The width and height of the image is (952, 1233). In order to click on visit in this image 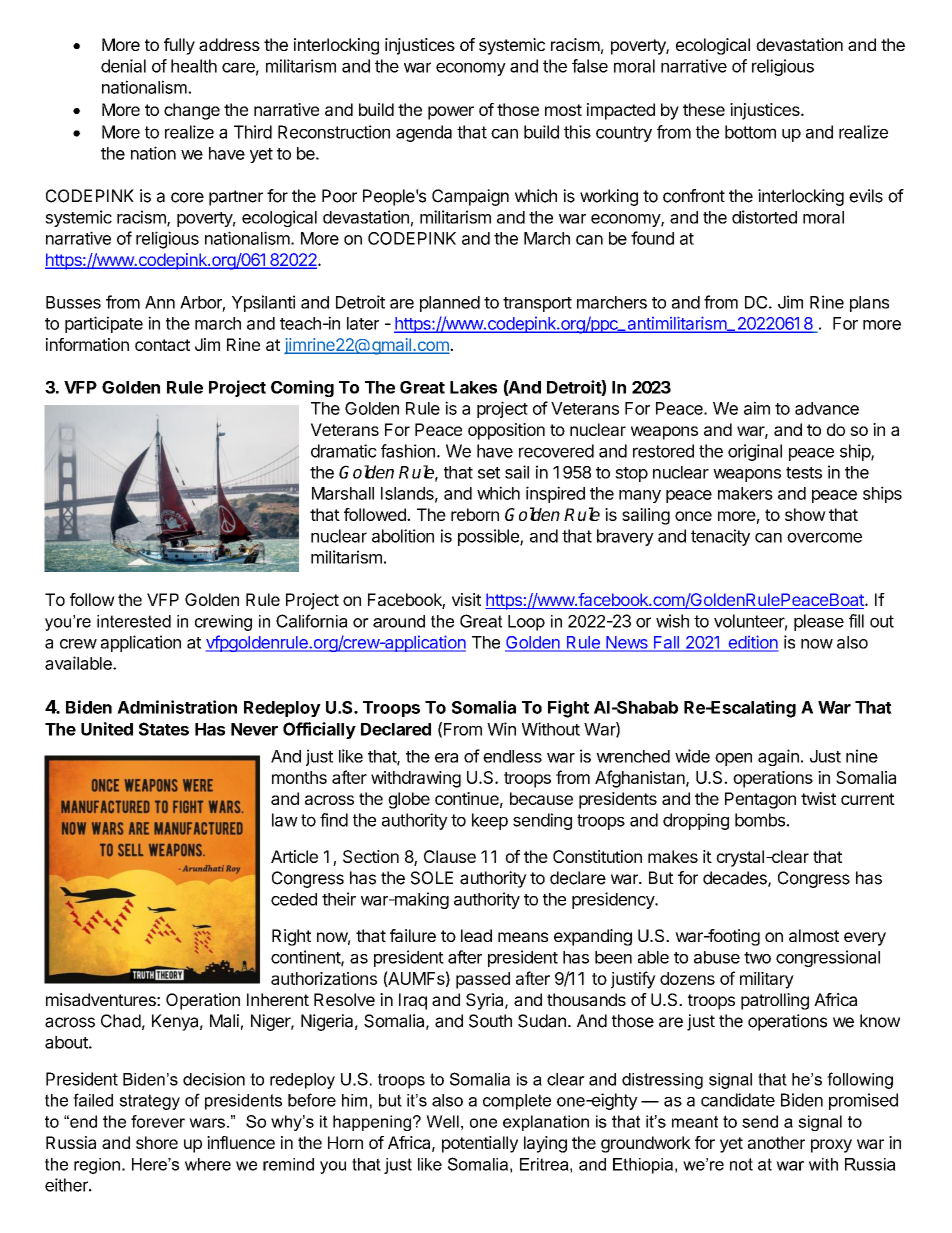, I will do `click(466, 599)`.
